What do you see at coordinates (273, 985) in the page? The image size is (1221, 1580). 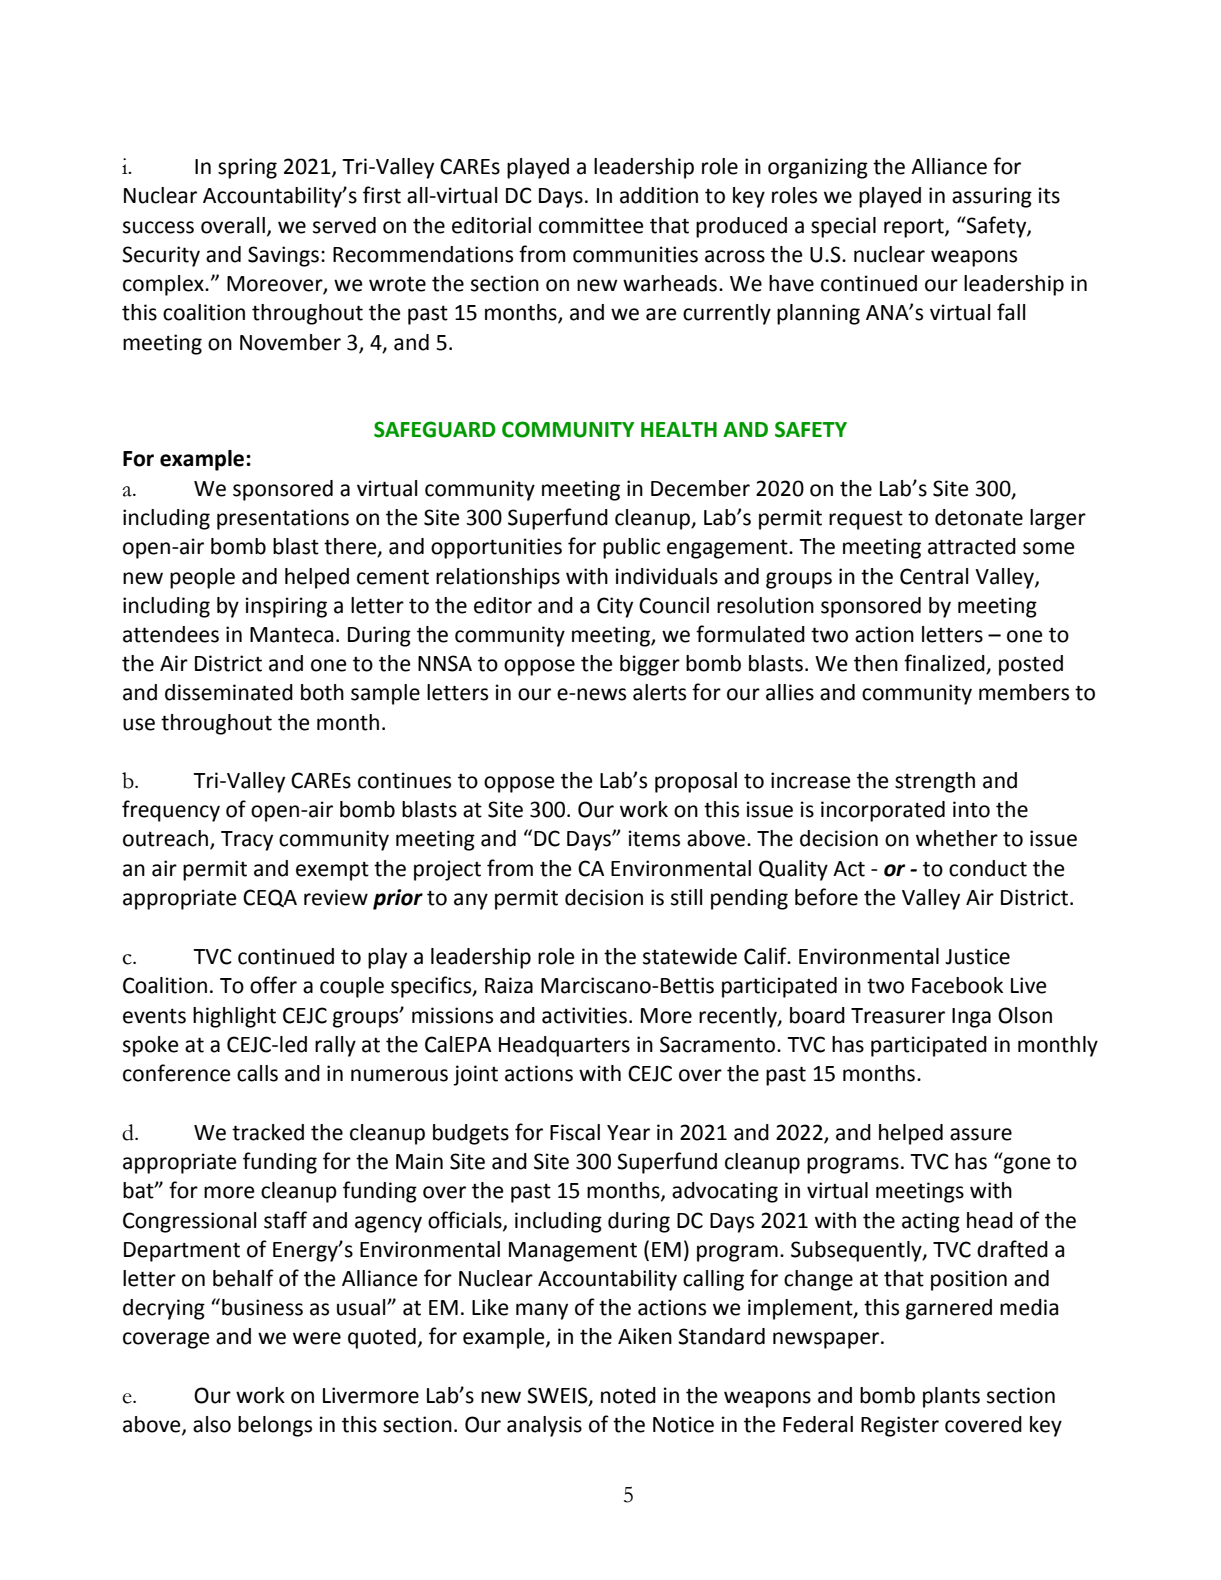 I see `offer` at bounding box center [273, 985].
